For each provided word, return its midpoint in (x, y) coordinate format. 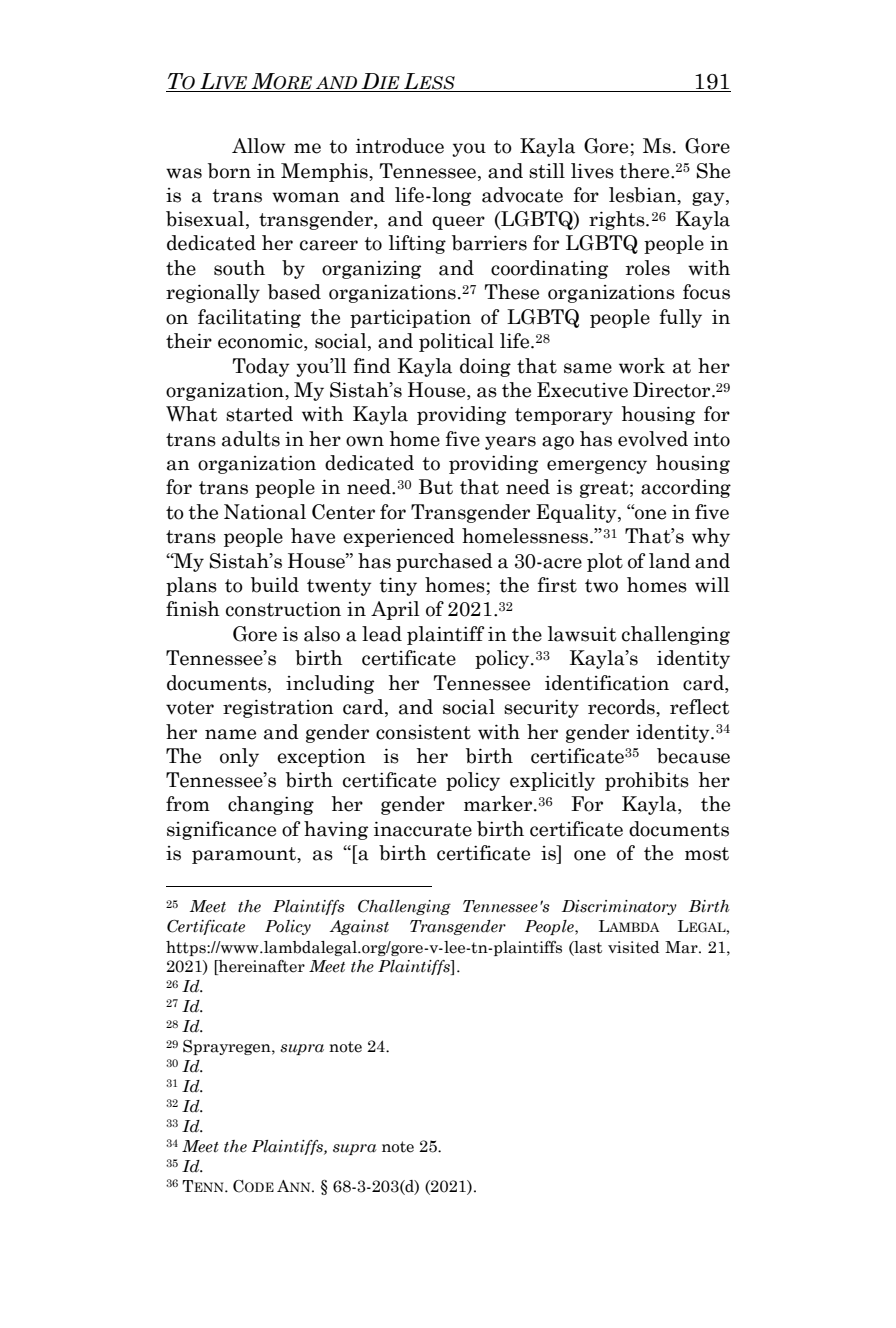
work (642, 366)
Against (359, 927)
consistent (423, 732)
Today (261, 367)
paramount (245, 855)
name (230, 734)
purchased (444, 562)
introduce (400, 146)
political (456, 342)
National (265, 512)
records (622, 707)
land (670, 561)
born (229, 171)
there (645, 171)
